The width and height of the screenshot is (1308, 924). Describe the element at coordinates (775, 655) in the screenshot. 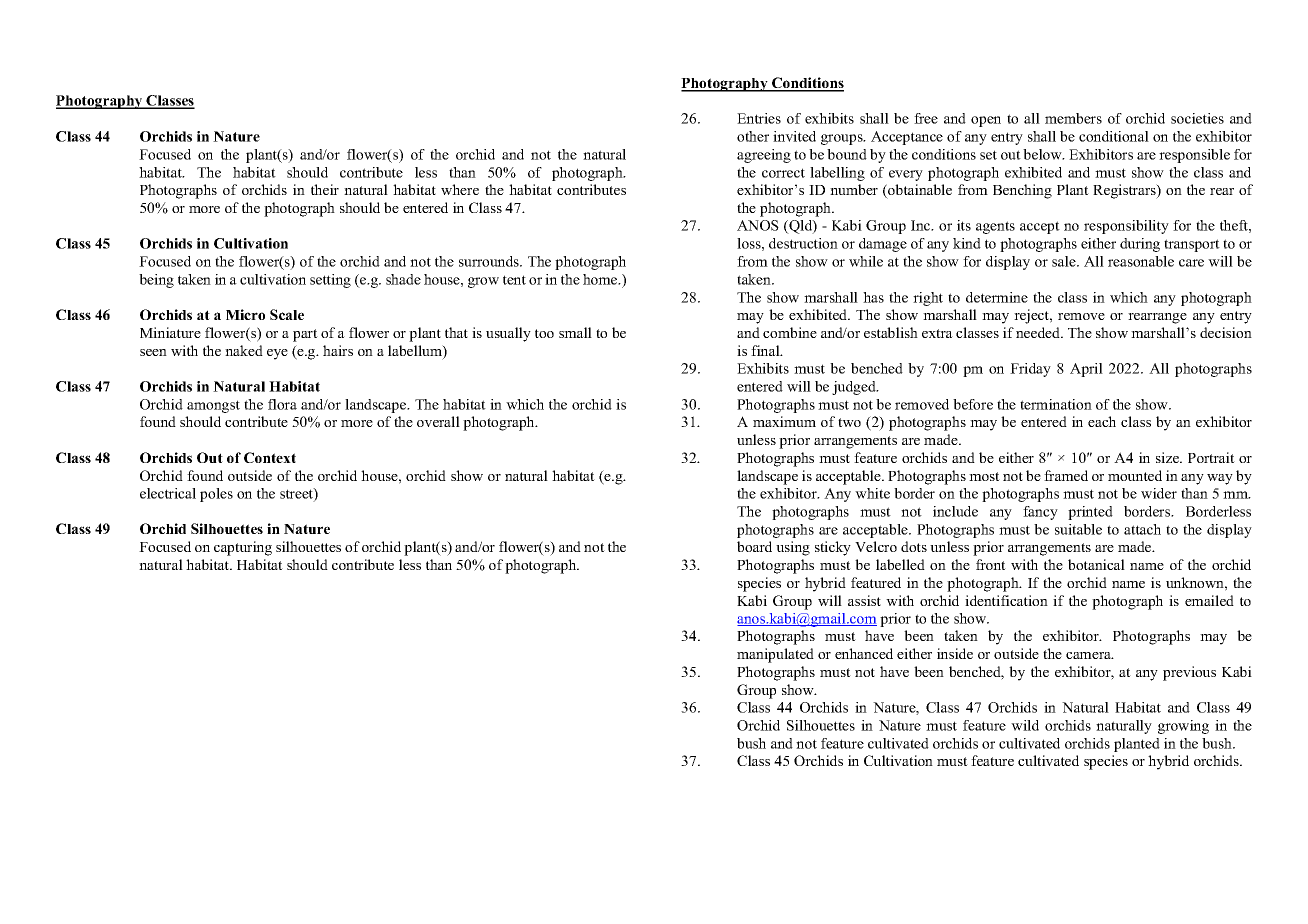

I see `manipulated` at that location.
